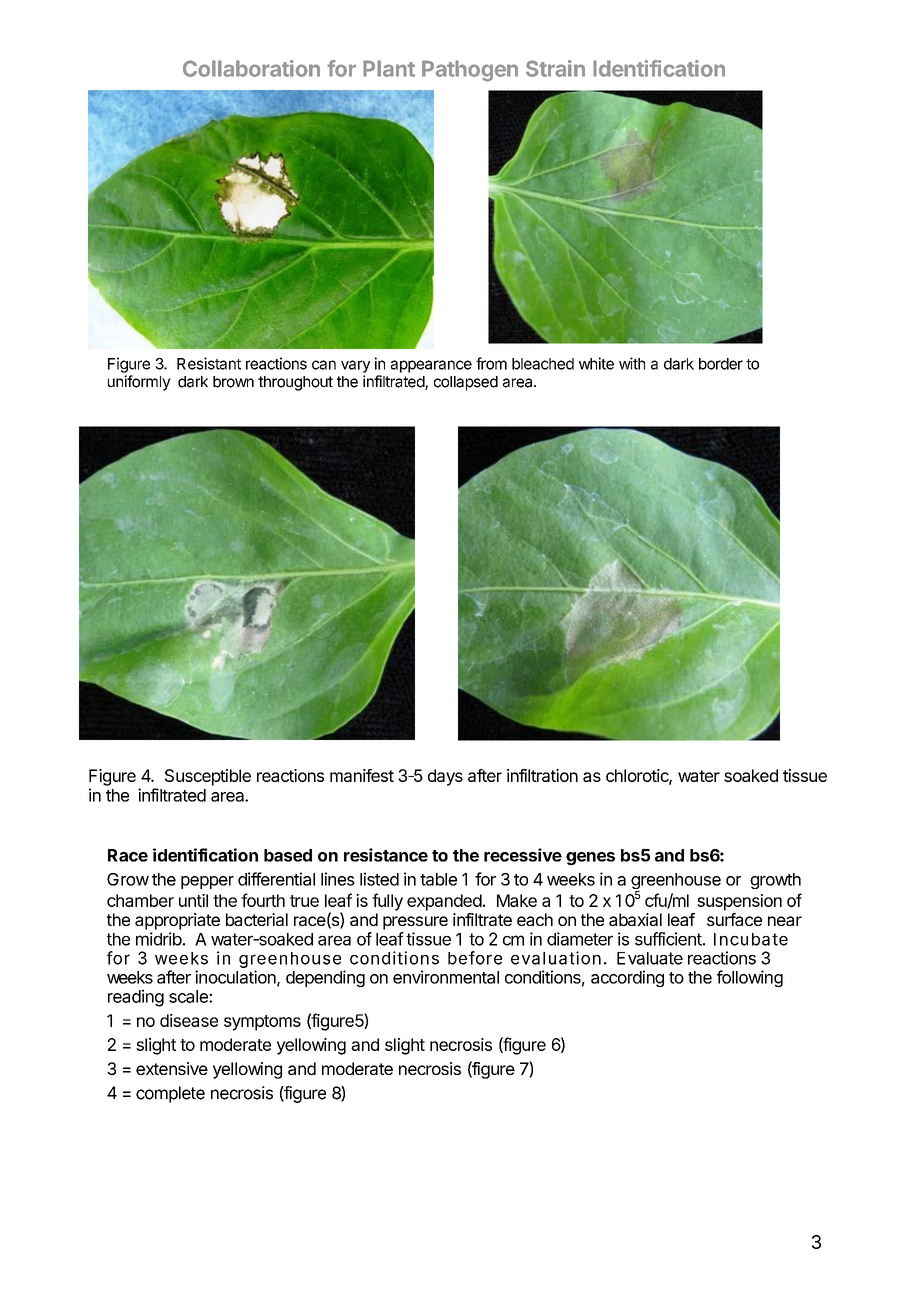 This image has height=1309, width=924. Describe the element at coordinates (208, 777) in the image. I see `Susceptible` at that location.
